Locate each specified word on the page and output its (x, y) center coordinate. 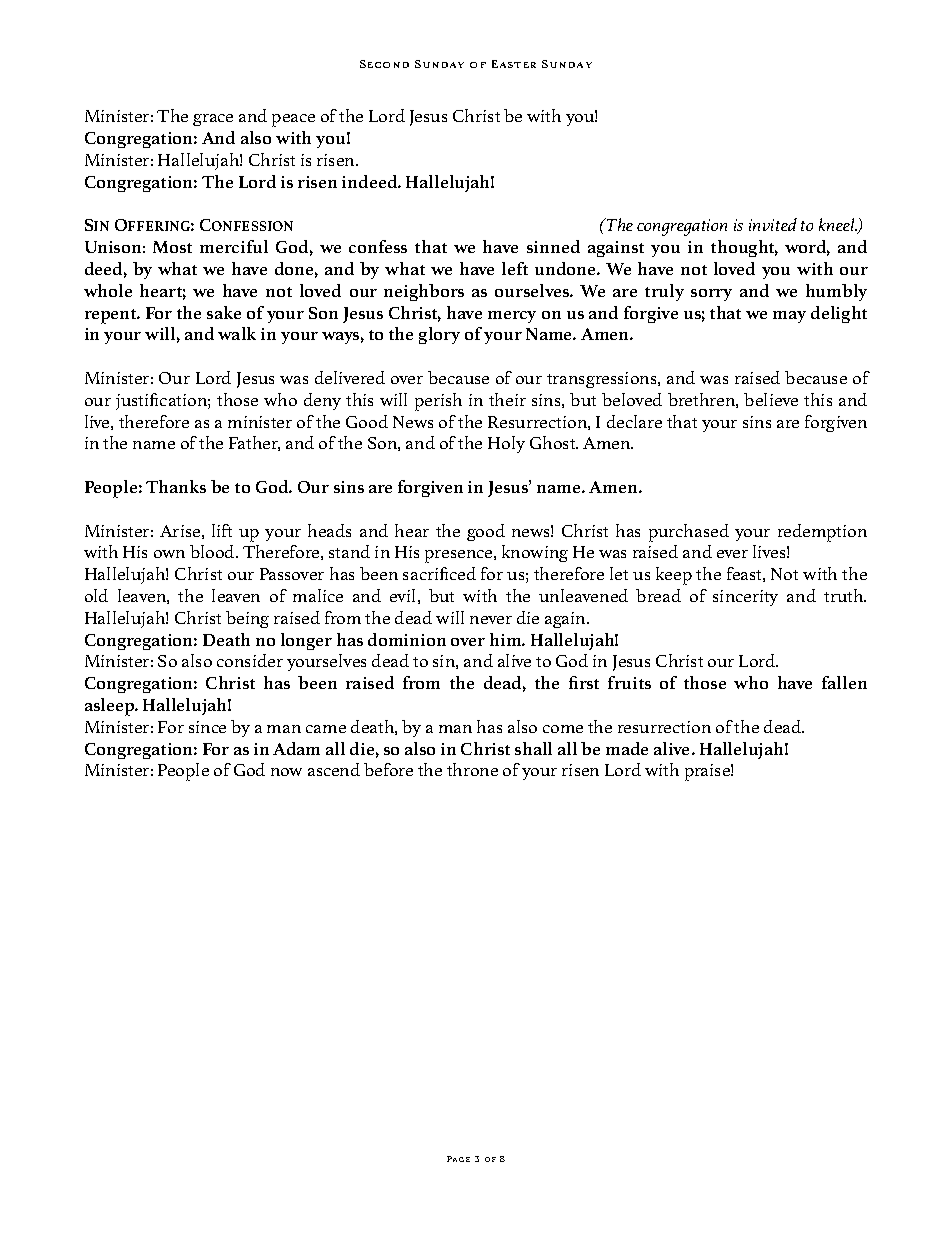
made (627, 748)
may (789, 317)
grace (213, 120)
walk (237, 333)
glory (439, 335)
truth (845, 595)
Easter (514, 64)
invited (773, 224)
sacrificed (439, 573)
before (388, 769)
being (247, 619)
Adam (296, 748)
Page (458, 1159)
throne (472, 769)
